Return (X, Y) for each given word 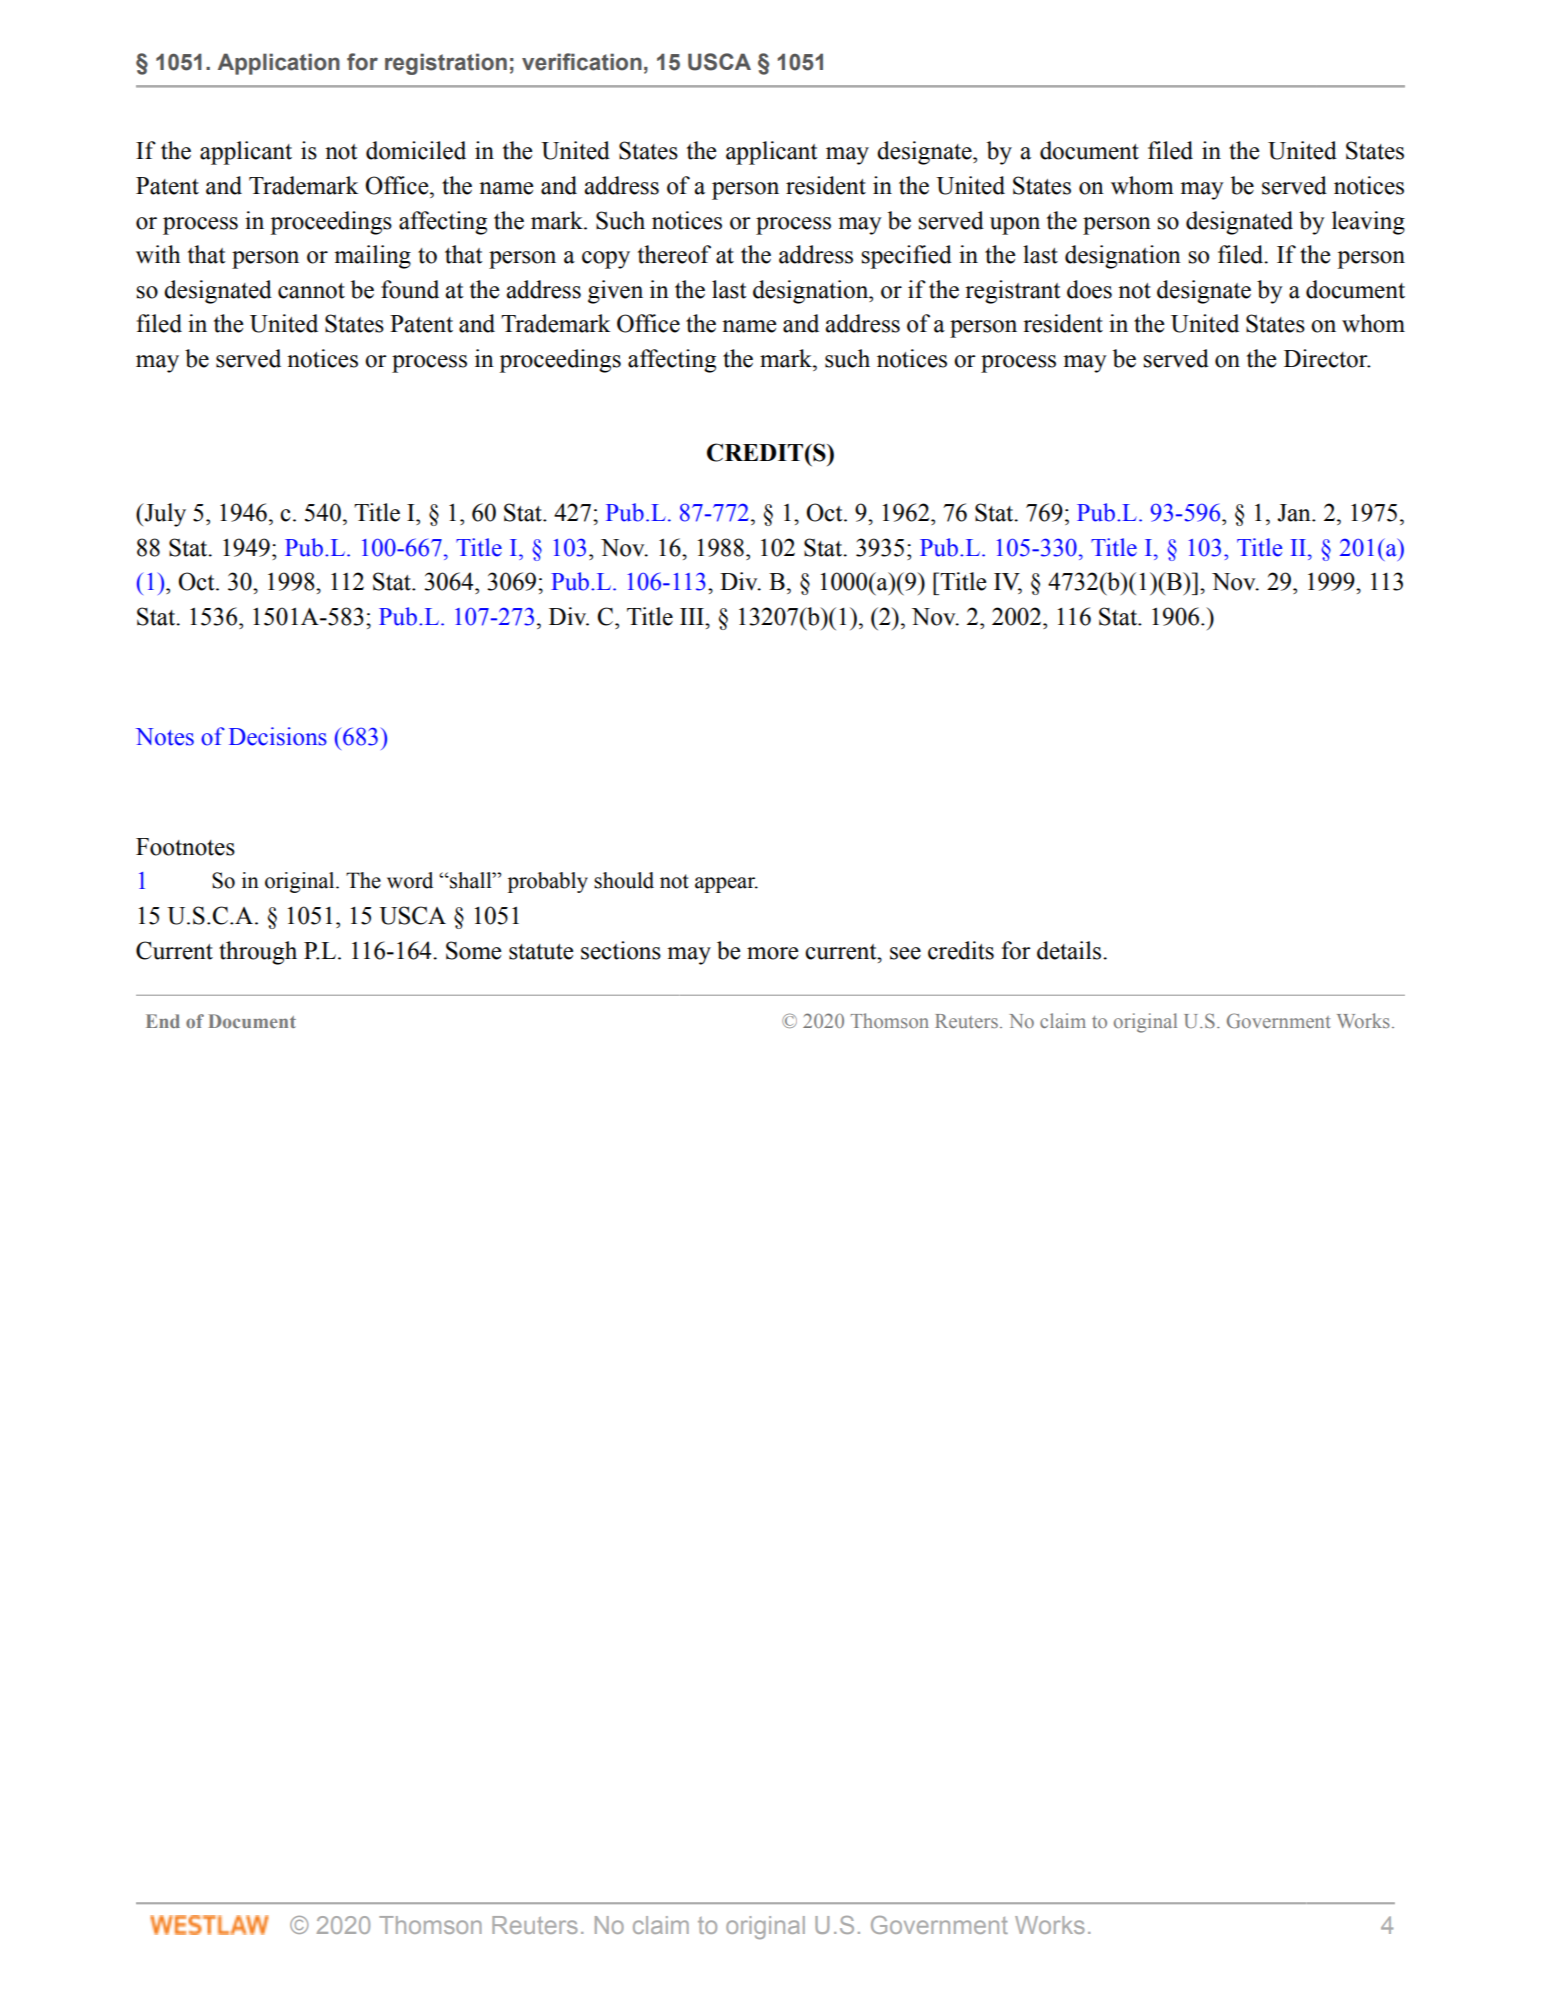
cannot (311, 291)
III (693, 616)
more (773, 953)
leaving (1368, 223)
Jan (1295, 513)
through (258, 953)
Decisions (278, 736)
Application (279, 64)
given (615, 292)
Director (1327, 358)
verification (582, 62)
